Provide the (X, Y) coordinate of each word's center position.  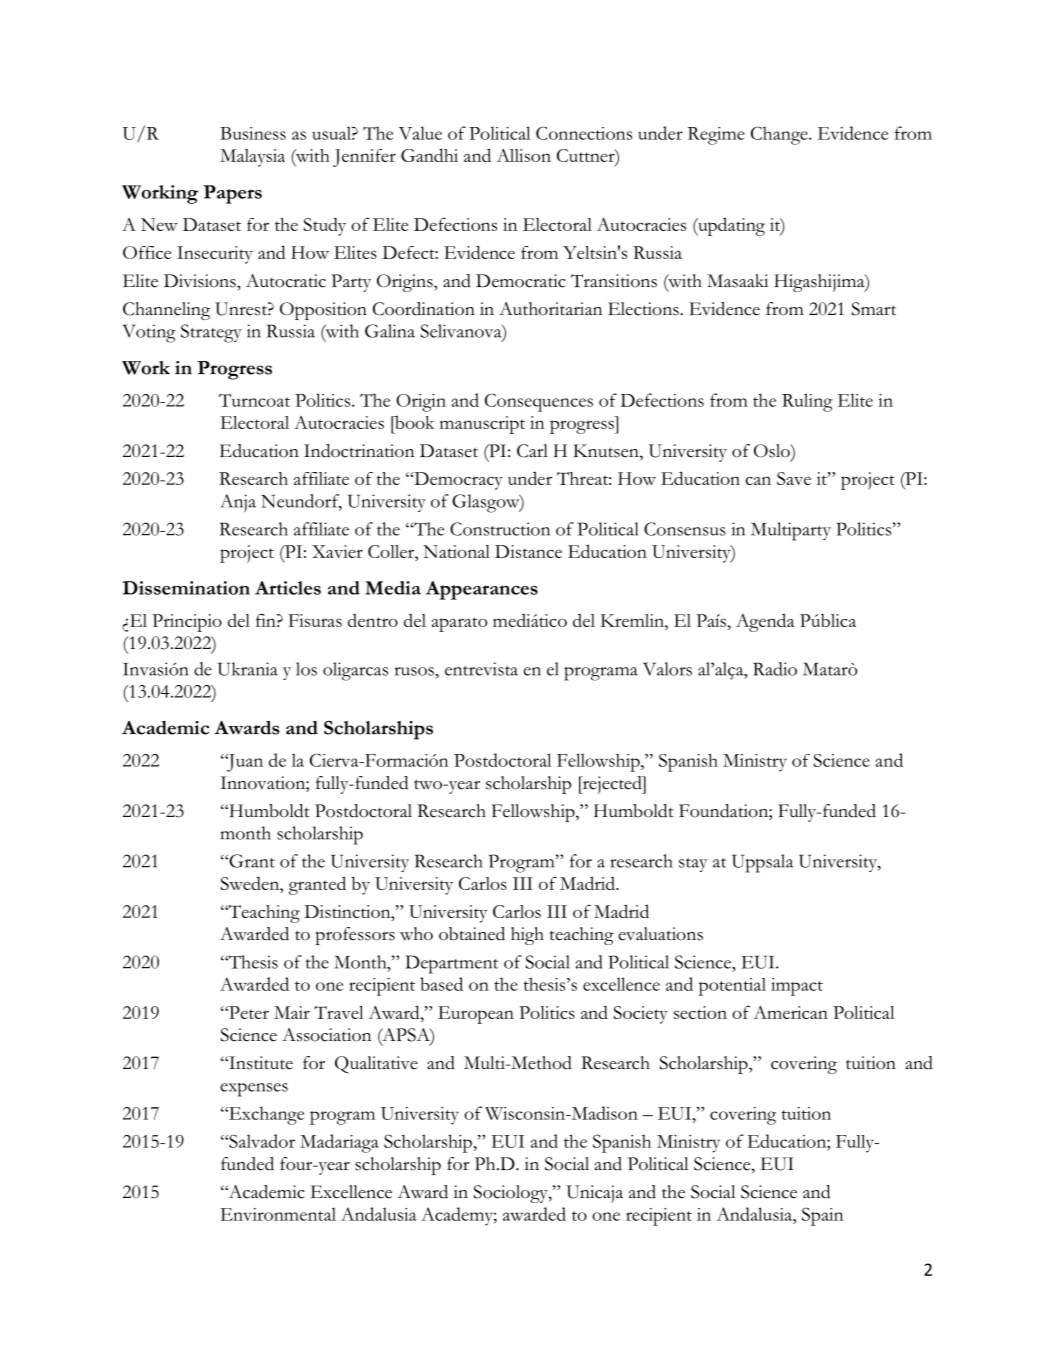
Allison (523, 155)
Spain (822, 1216)
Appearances (482, 590)
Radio (775, 669)
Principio (187, 623)
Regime (716, 136)
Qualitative (376, 1065)
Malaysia (252, 158)
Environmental (278, 1214)
